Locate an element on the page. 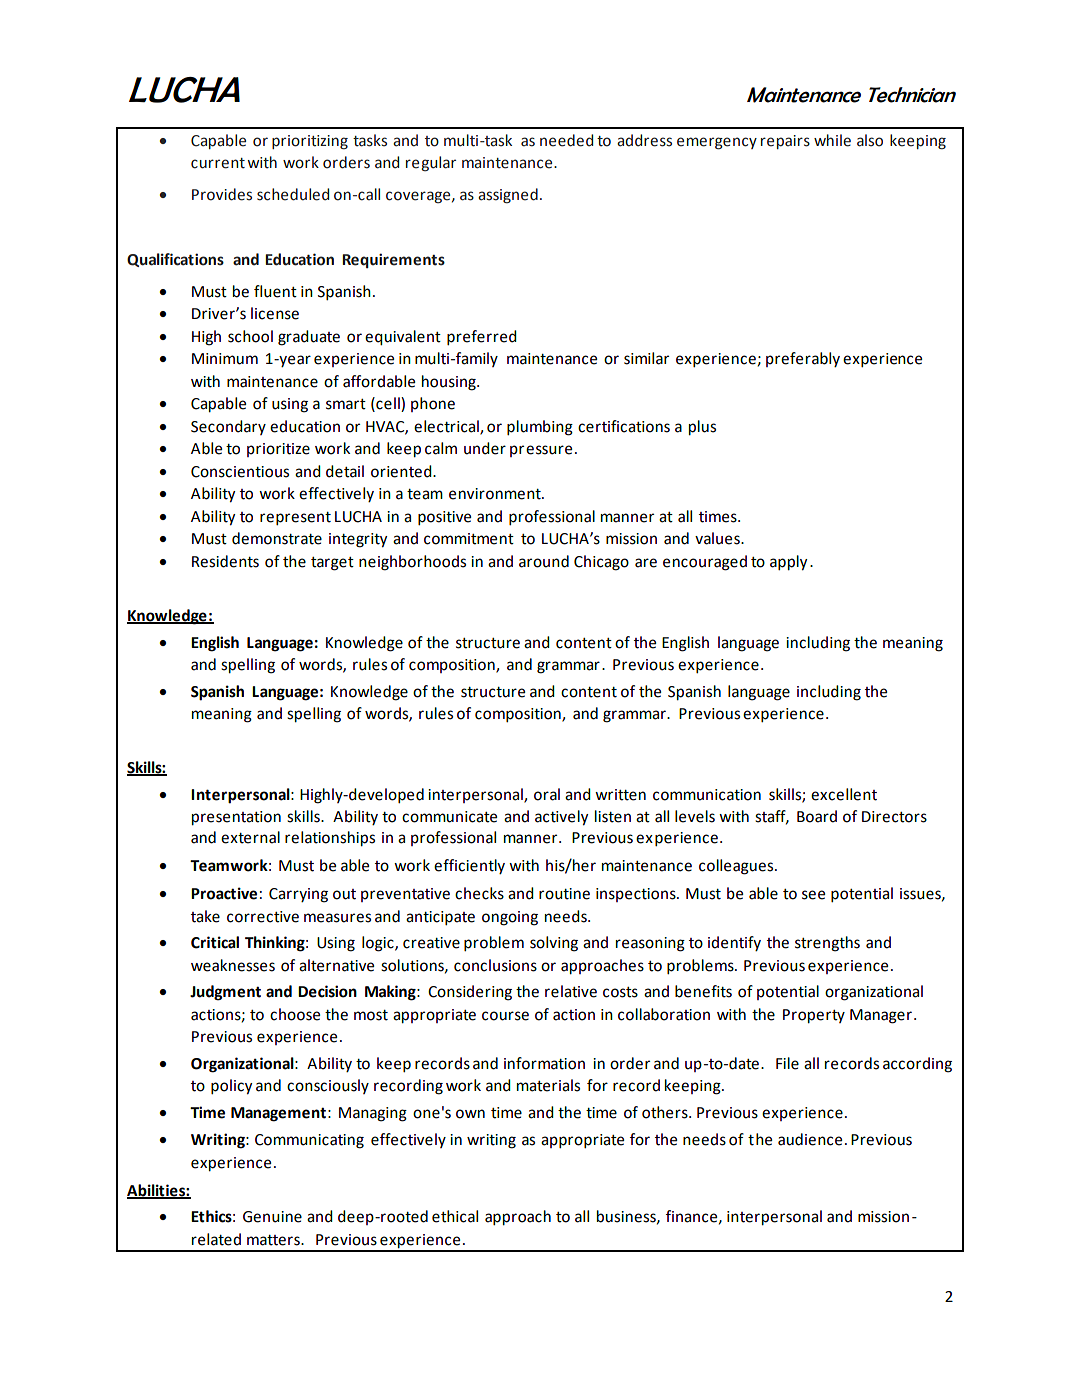 This image has width=1080, height=1397. oral is located at coordinates (547, 794).
